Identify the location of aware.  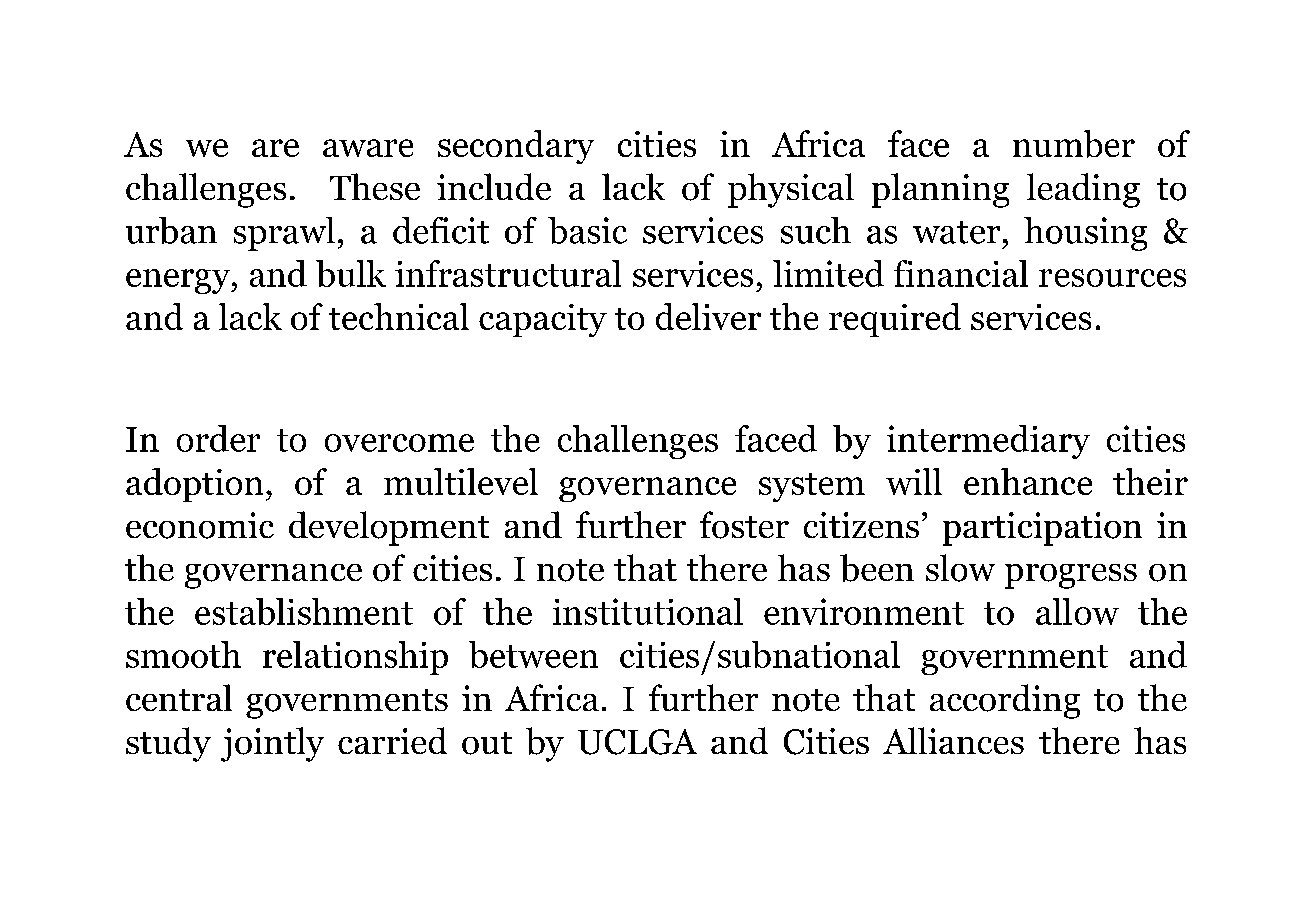
(368, 148).
